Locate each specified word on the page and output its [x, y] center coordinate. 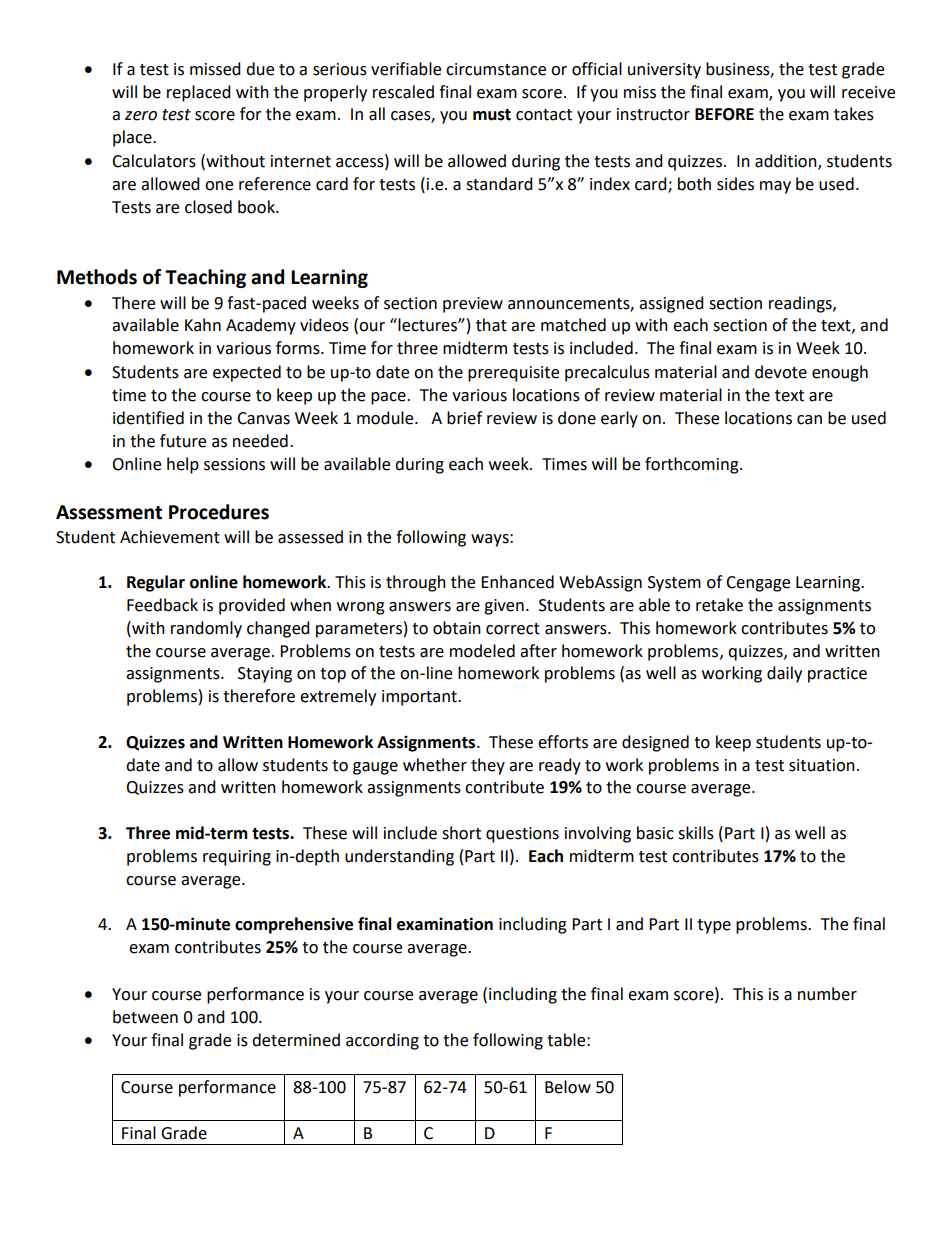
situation [822, 765]
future [183, 441]
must [492, 115]
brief [464, 418]
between [145, 1017]
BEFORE [724, 114]
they [488, 766]
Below [568, 1087]
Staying [265, 675]
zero [141, 116]
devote [781, 372]
